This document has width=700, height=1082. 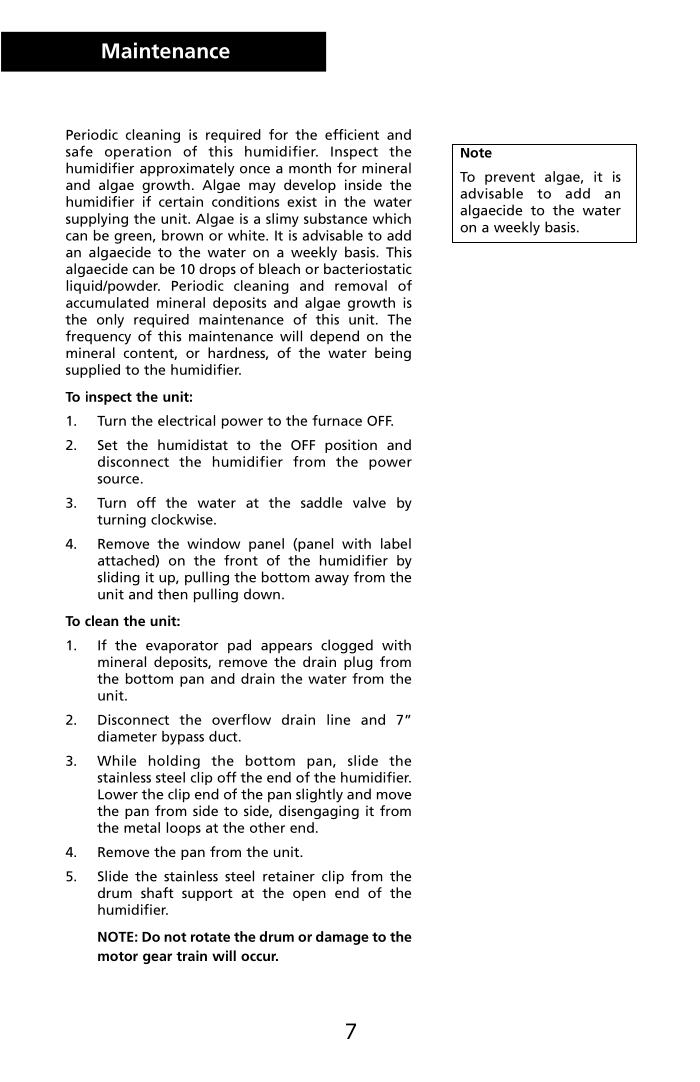 I want to click on being, so click(x=393, y=354).
